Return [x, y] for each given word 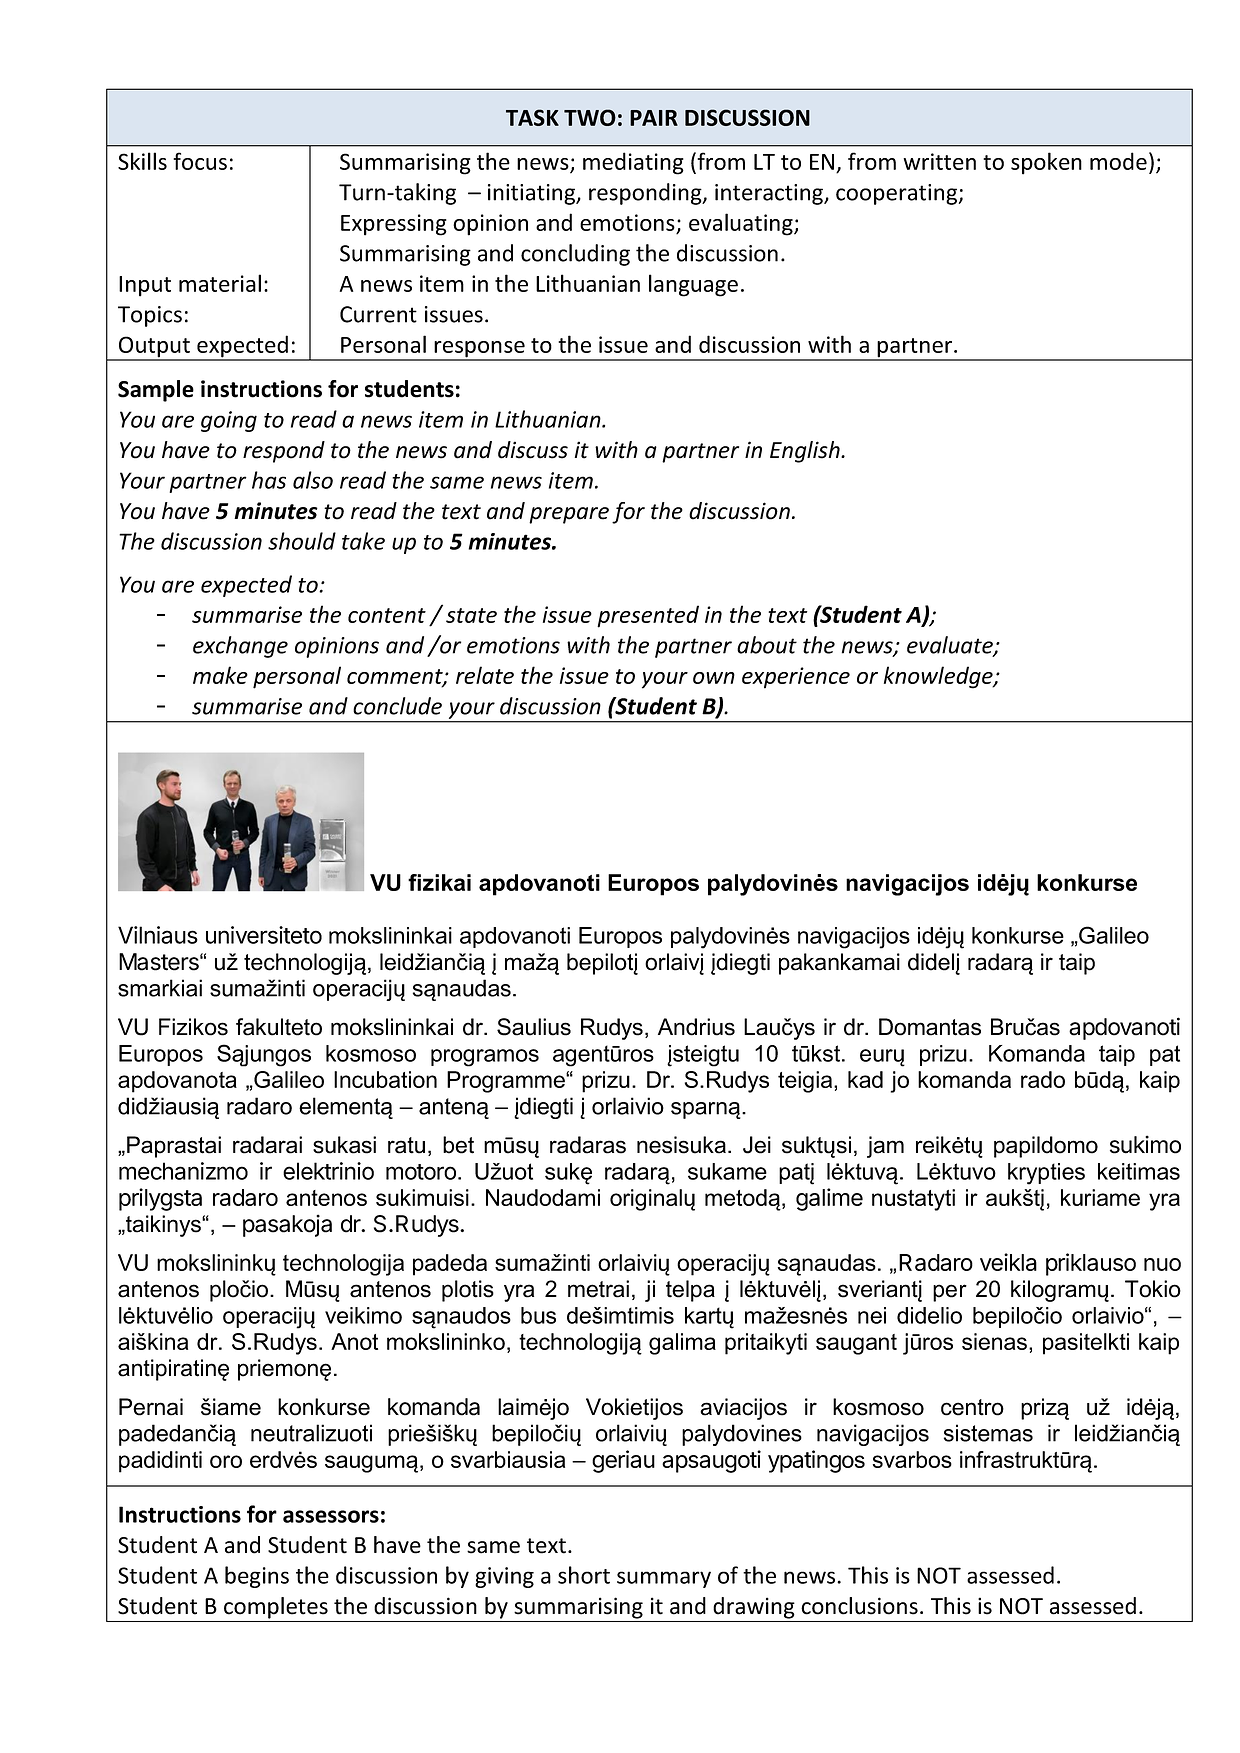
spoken [1046, 163]
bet [458, 1145]
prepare [569, 515]
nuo [1162, 1264]
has [269, 480]
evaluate [951, 646]
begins [257, 1577]
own [714, 678]
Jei [757, 1145]
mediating [633, 163]
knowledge [939, 677]
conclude [397, 706]
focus [200, 161]
